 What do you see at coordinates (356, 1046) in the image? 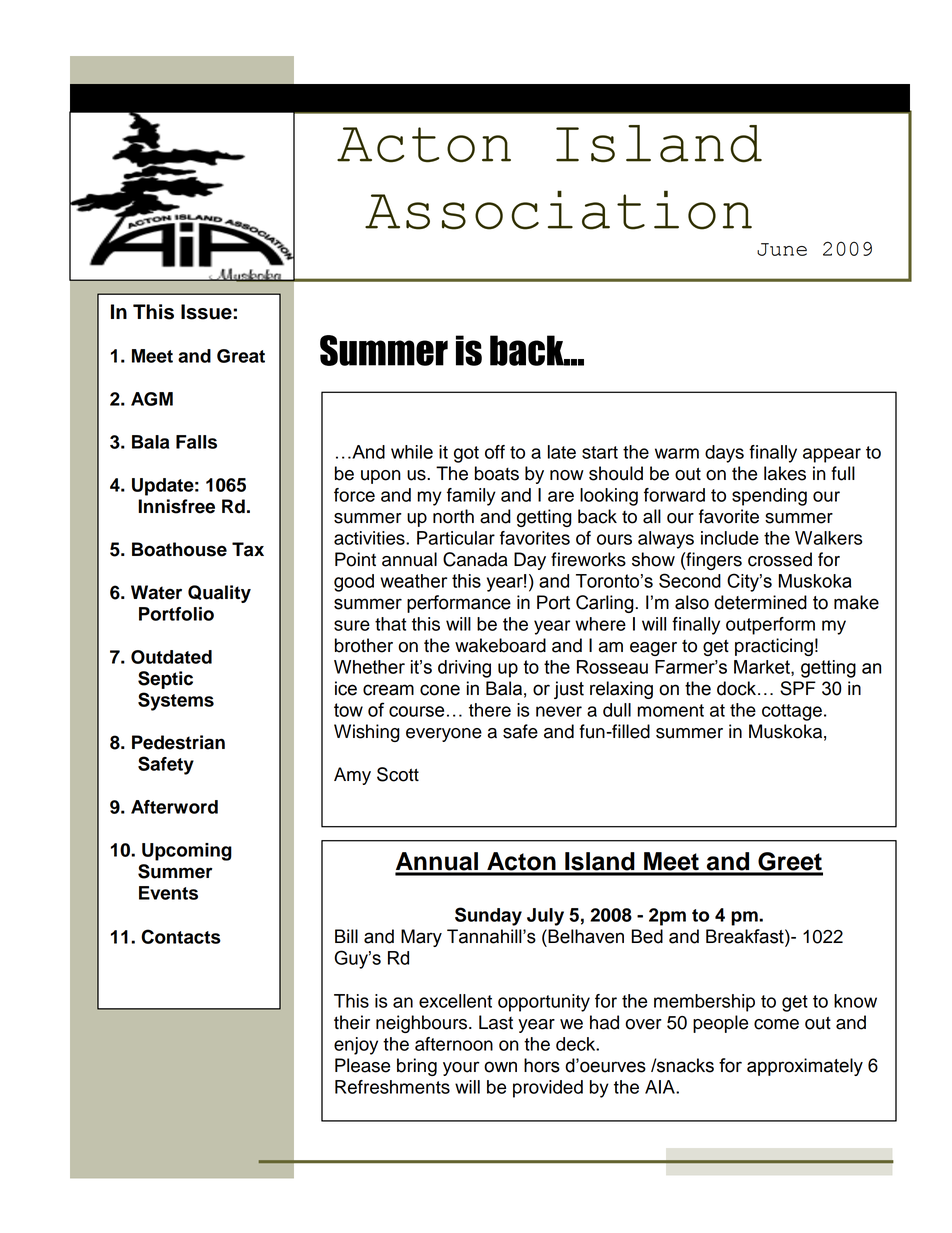
I see `enjoy` at bounding box center [356, 1046].
